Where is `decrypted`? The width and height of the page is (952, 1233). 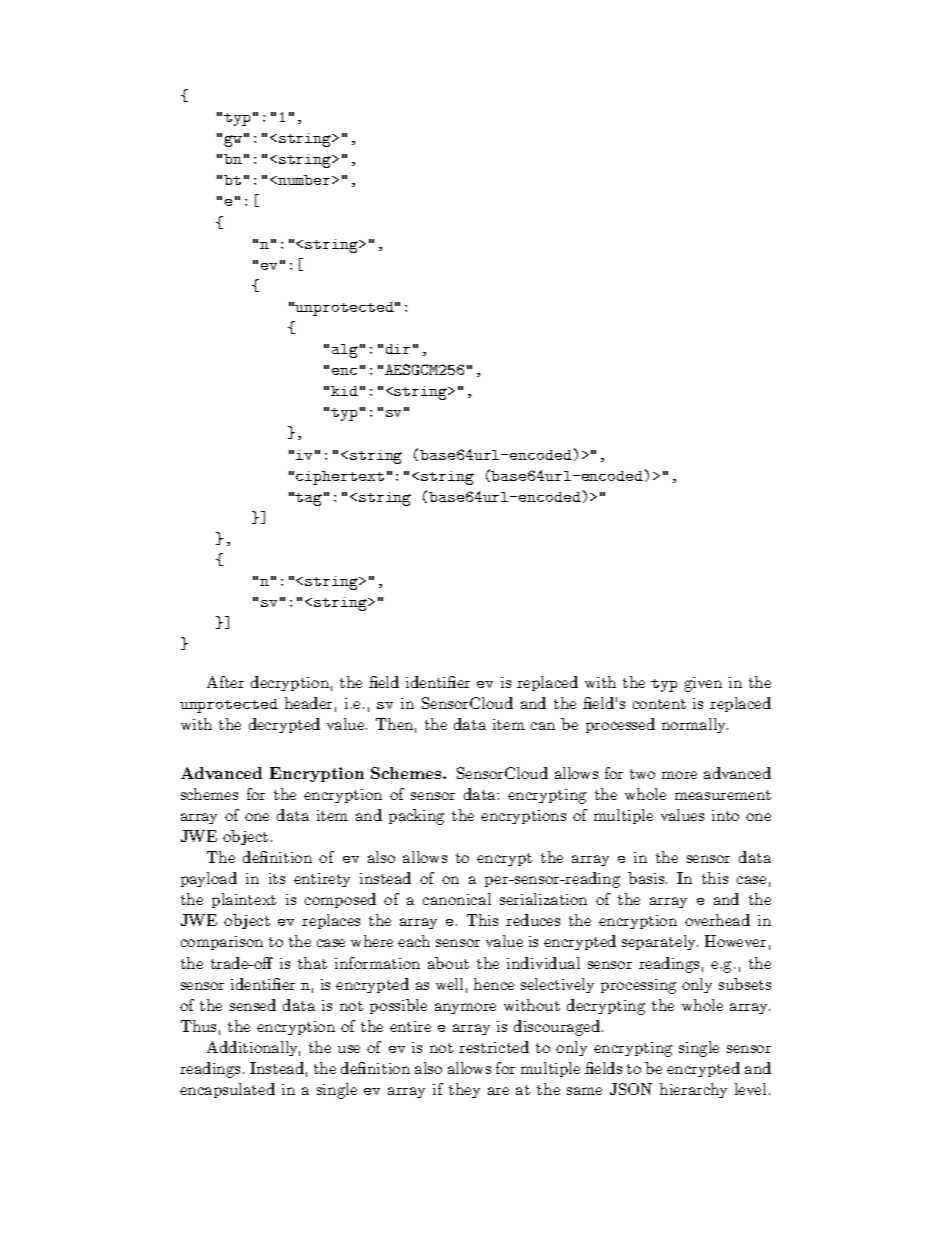
decrypted is located at coordinates (284, 725).
